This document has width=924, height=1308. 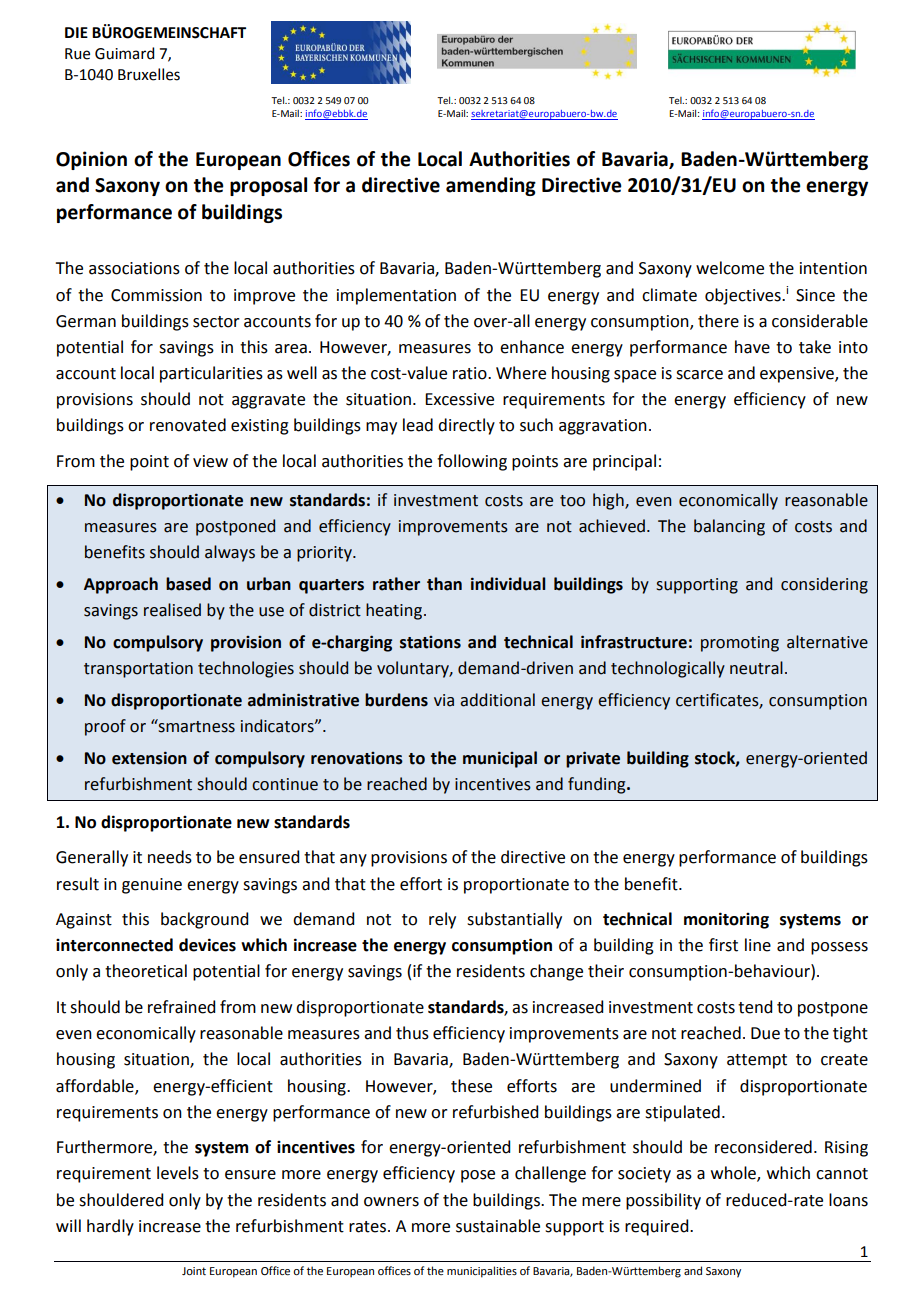 What do you see at coordinates (430, 642) in the document?
I see `stations` at bounding box center [430, 642].
